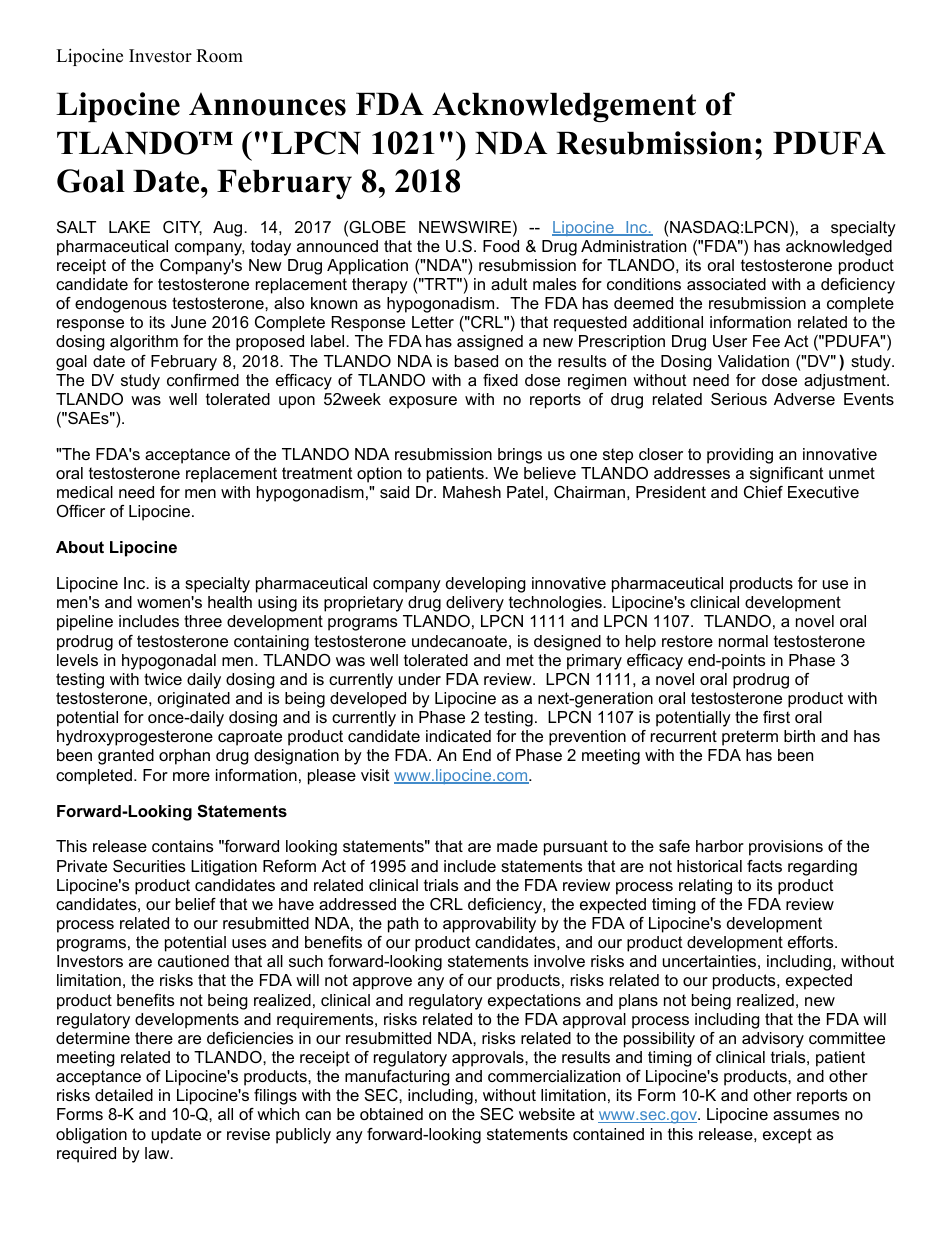 Image resolution: width=952 pixels, height=1233 pixels. Describe the element at coordinates (149, 866) in the image. I see `Securities` at that location.
